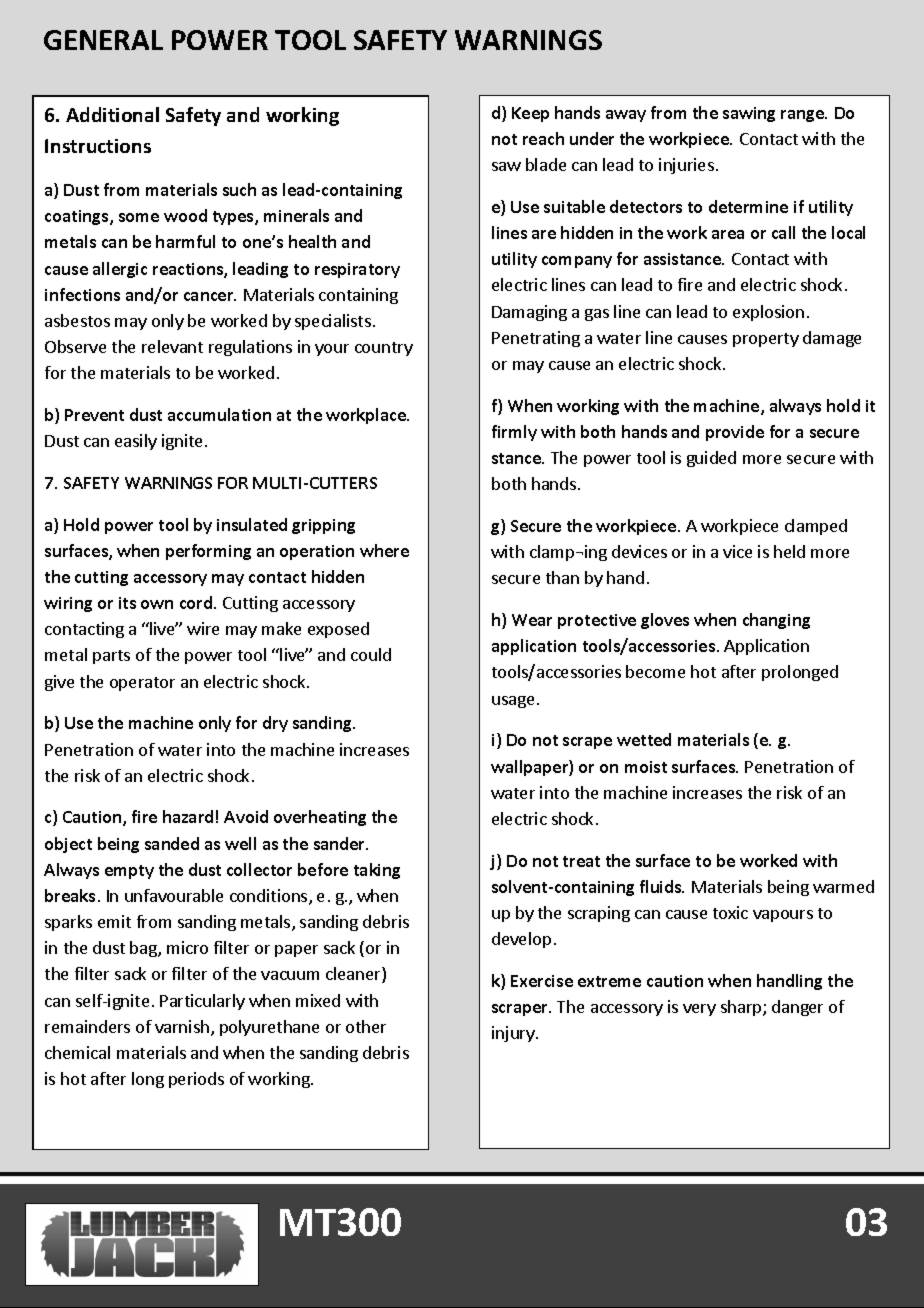 Image resolution: width=924 pixels, height=1308 pixels. Describe the element at coordinates (513, 702) in the image. I see `usage` at that location.
